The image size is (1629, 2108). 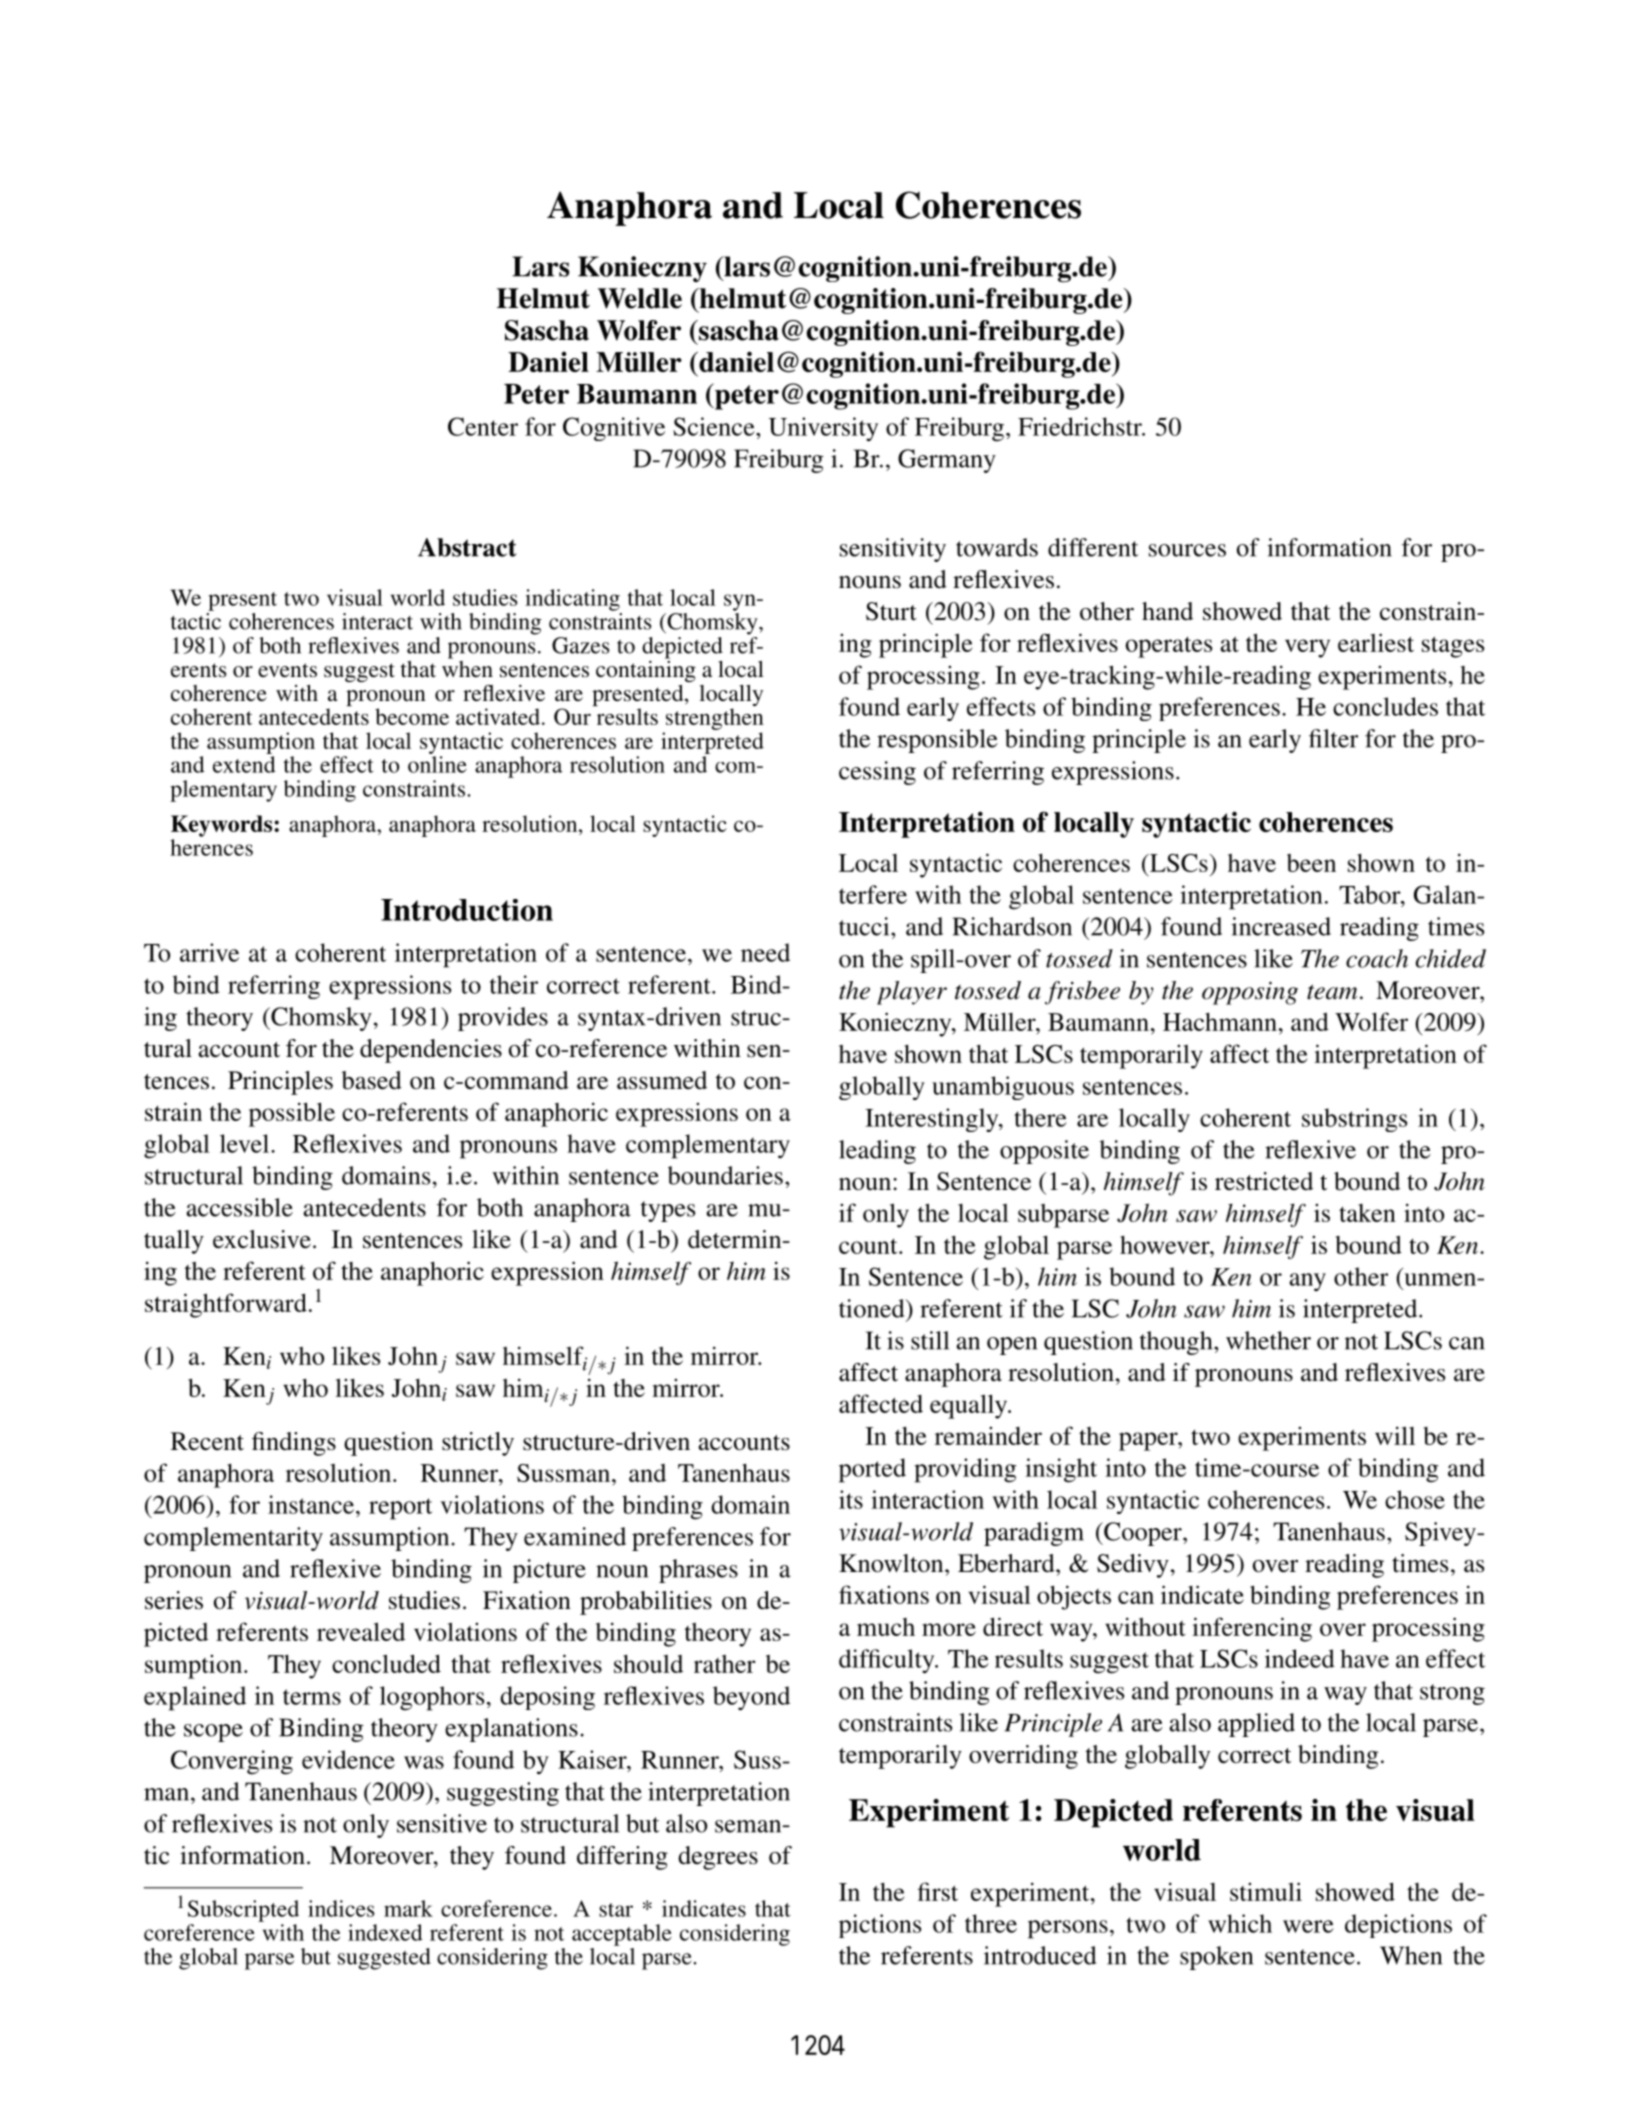 What do you see at coordinates (341, 1908) in the screenshot?
I see `indices` at bounding box center [341, 1908].
